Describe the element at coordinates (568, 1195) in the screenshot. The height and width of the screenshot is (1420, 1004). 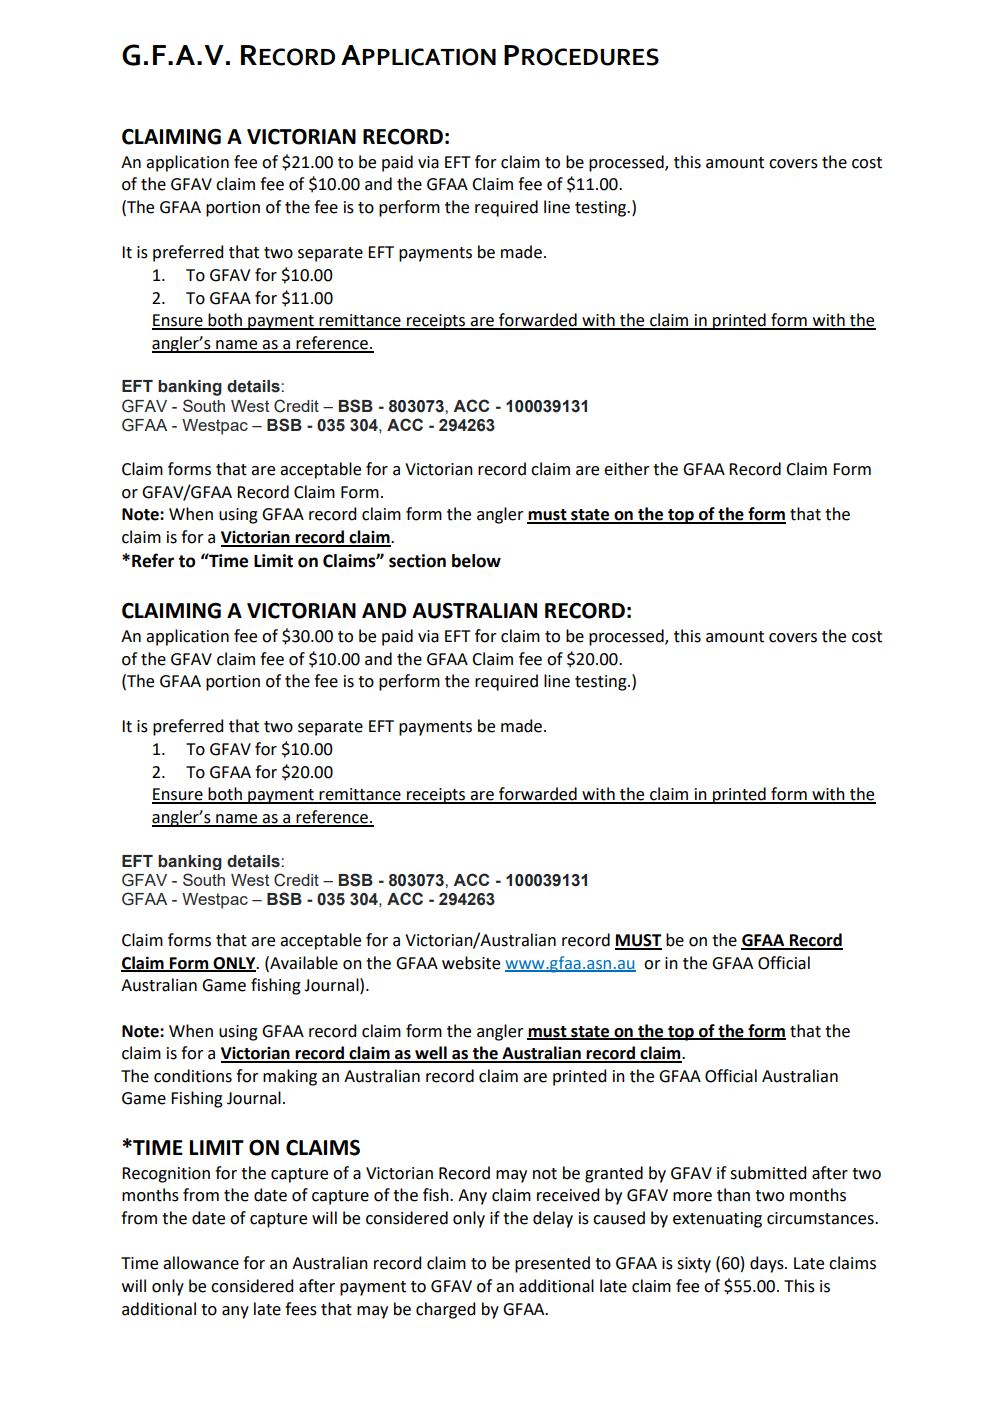
I see `received` at that location.
